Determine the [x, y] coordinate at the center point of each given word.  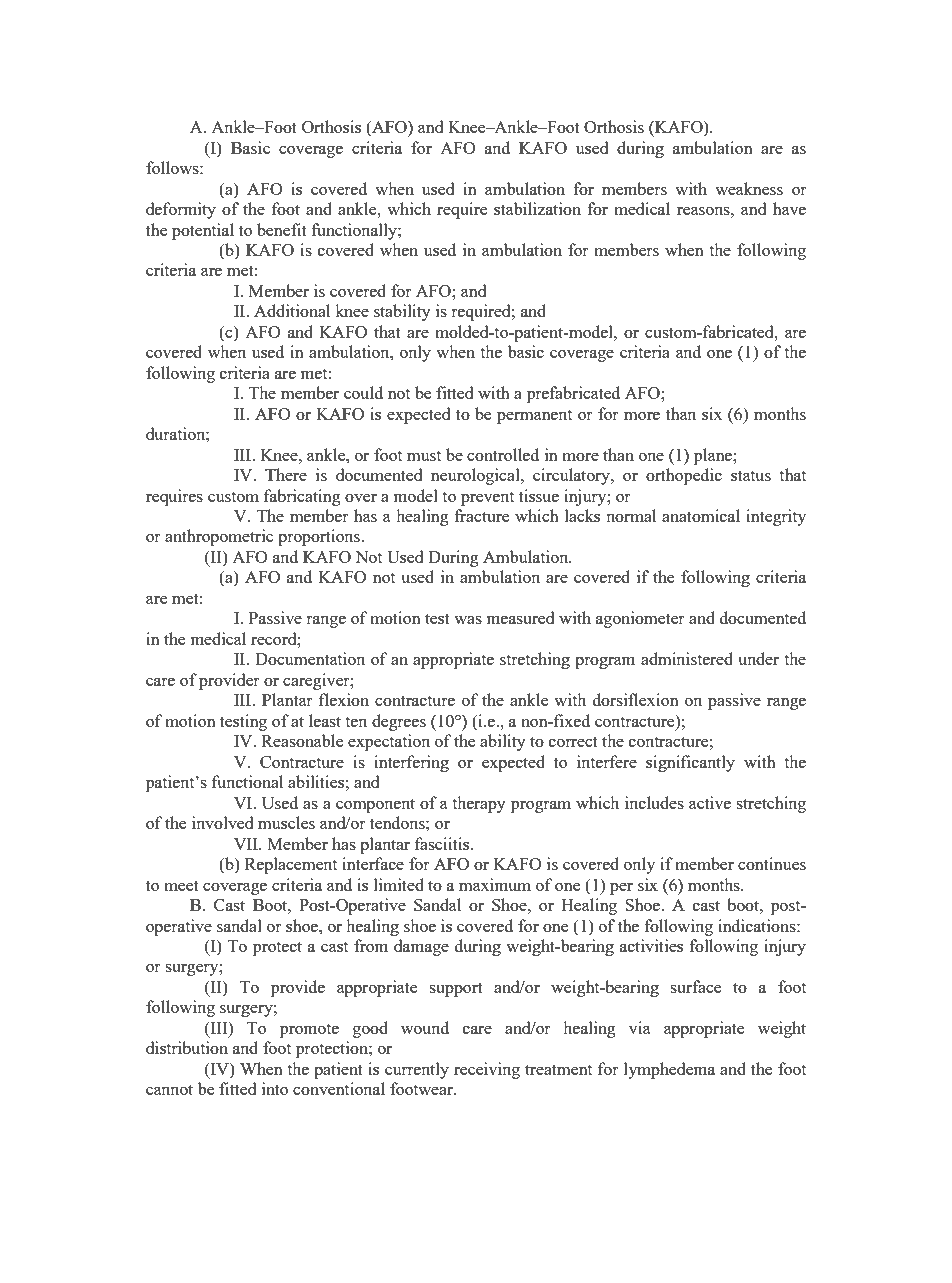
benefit [282, 229]
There [286, 474]
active [710, 802]
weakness [749, 188]
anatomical [701, 515]
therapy [479, 804]
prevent [487, 499]
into [275, 1088]
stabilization [537, 208]
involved [222, 822]
